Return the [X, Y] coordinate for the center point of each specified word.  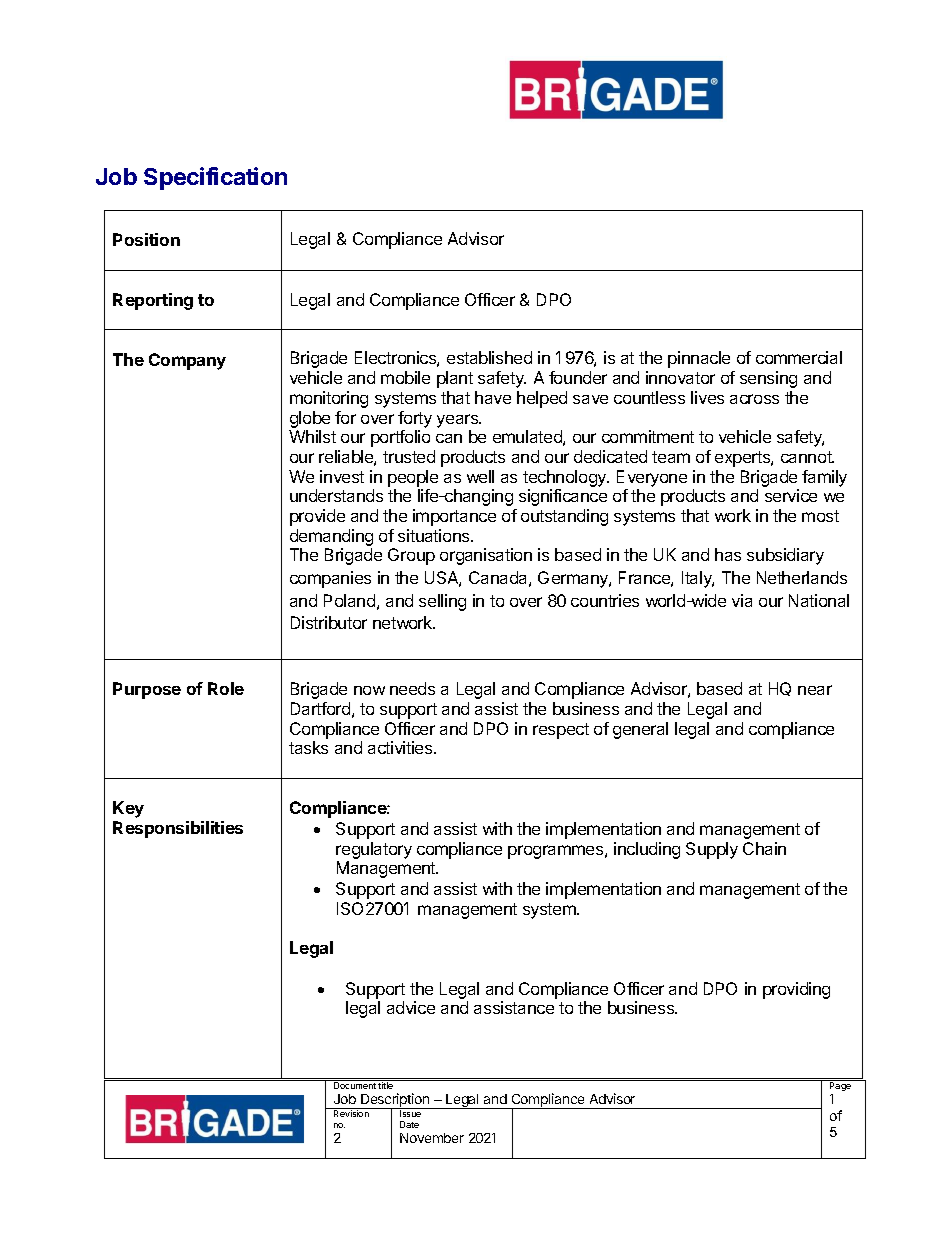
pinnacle [699, 359]
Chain [764, 848]
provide [317, 517]
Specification [215, 178]
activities [401, 747]
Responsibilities [178, 829]
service [791, 495]
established [489, 357]
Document [355, 1085]
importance [454, 517]
